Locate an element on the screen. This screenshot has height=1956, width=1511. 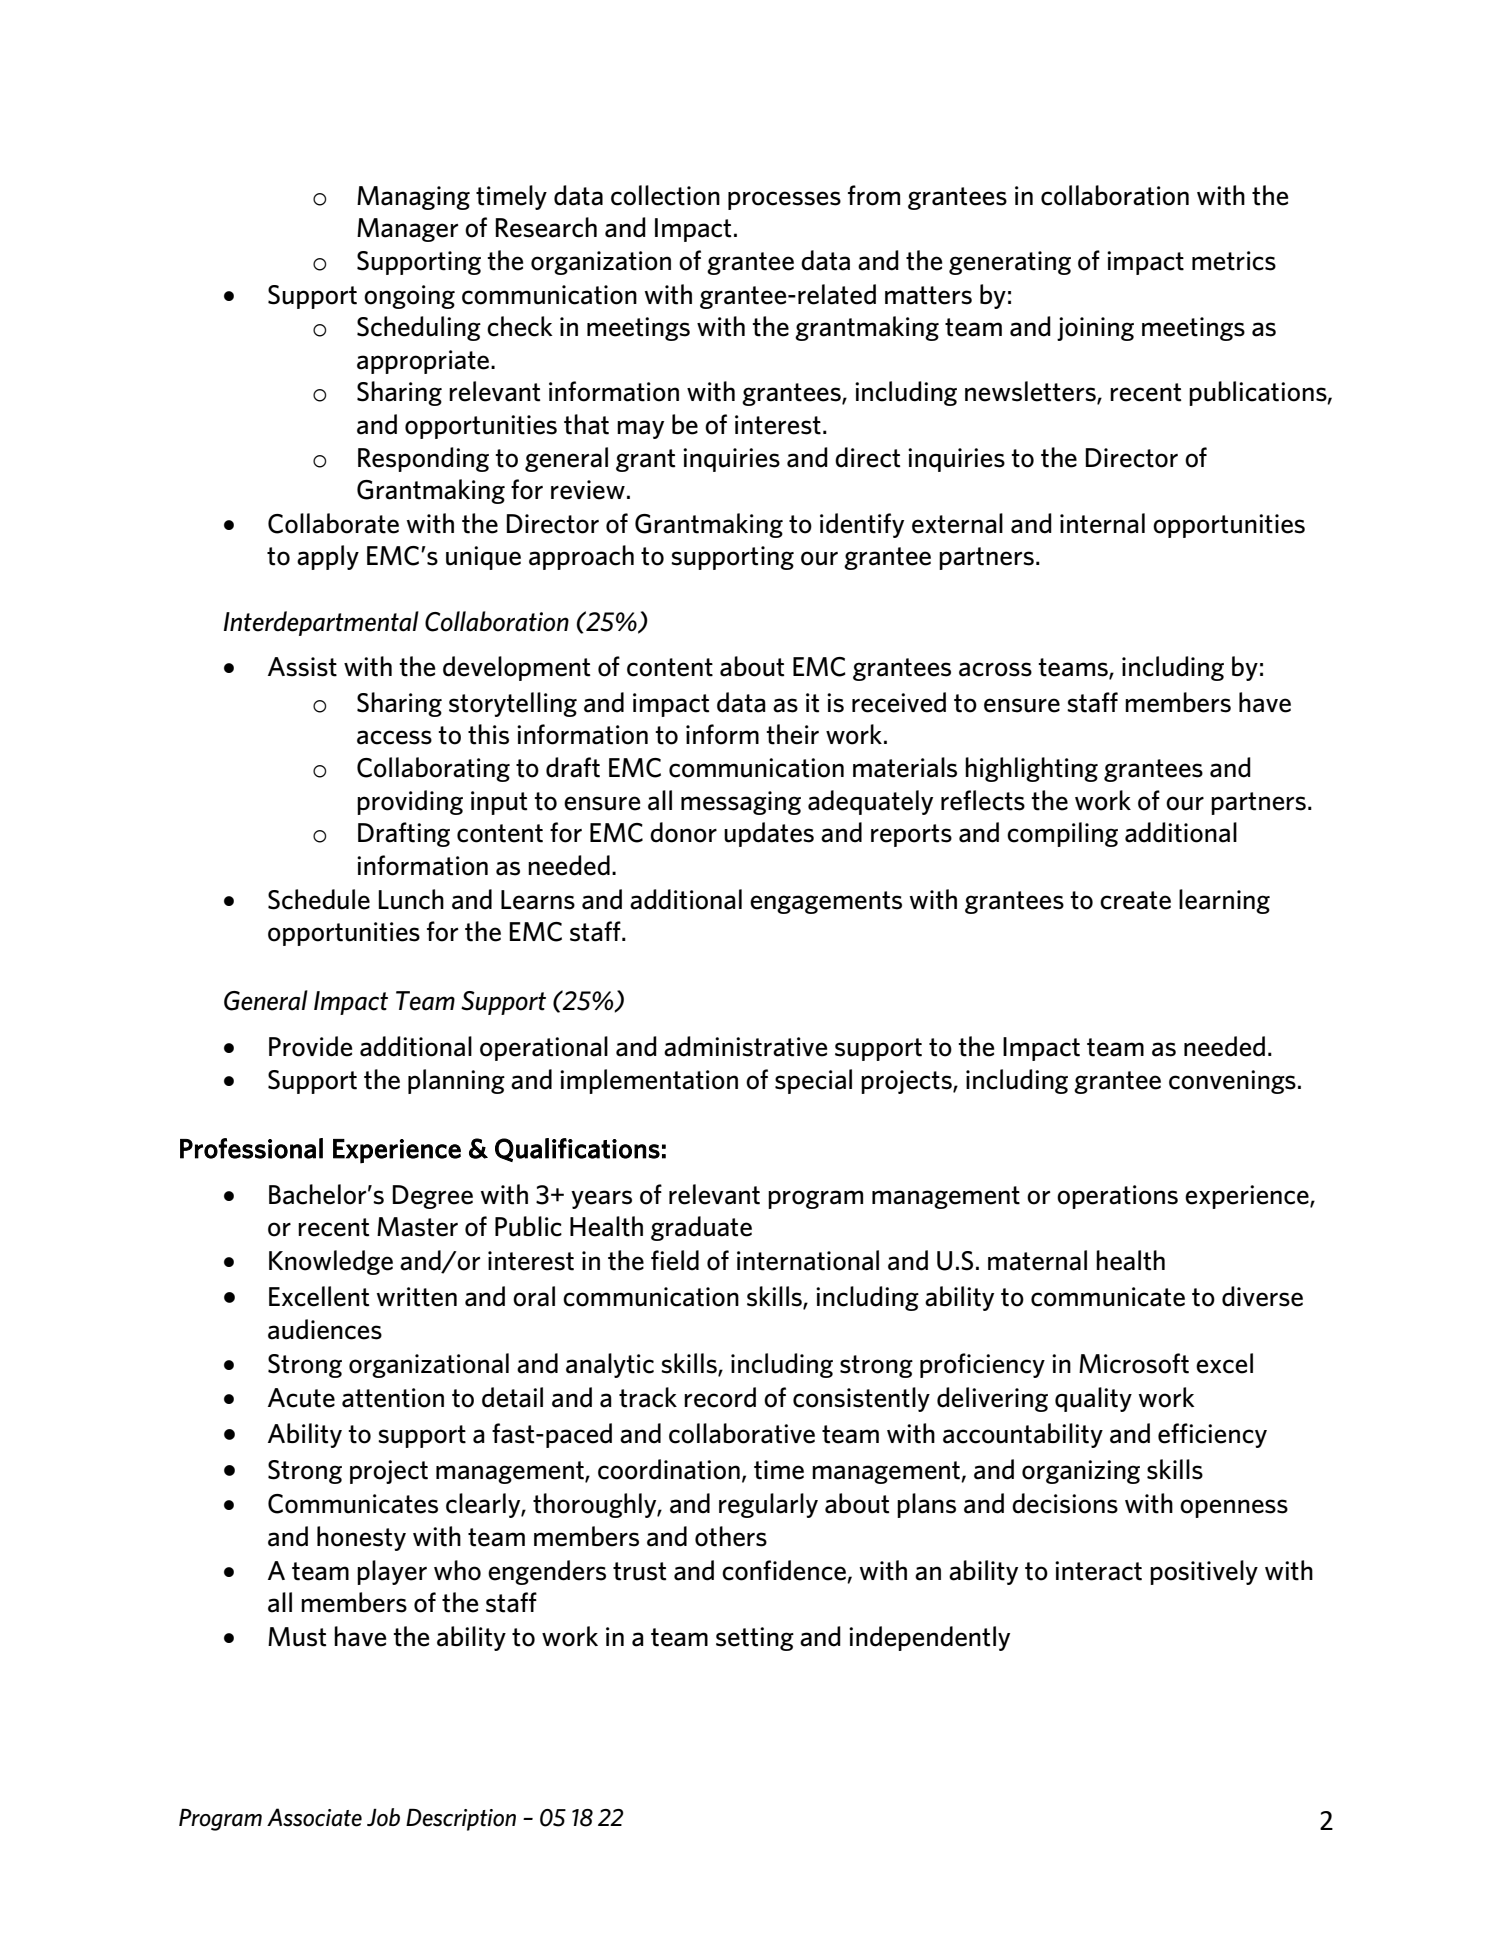
Job is located at coordinates (383, 1817).
